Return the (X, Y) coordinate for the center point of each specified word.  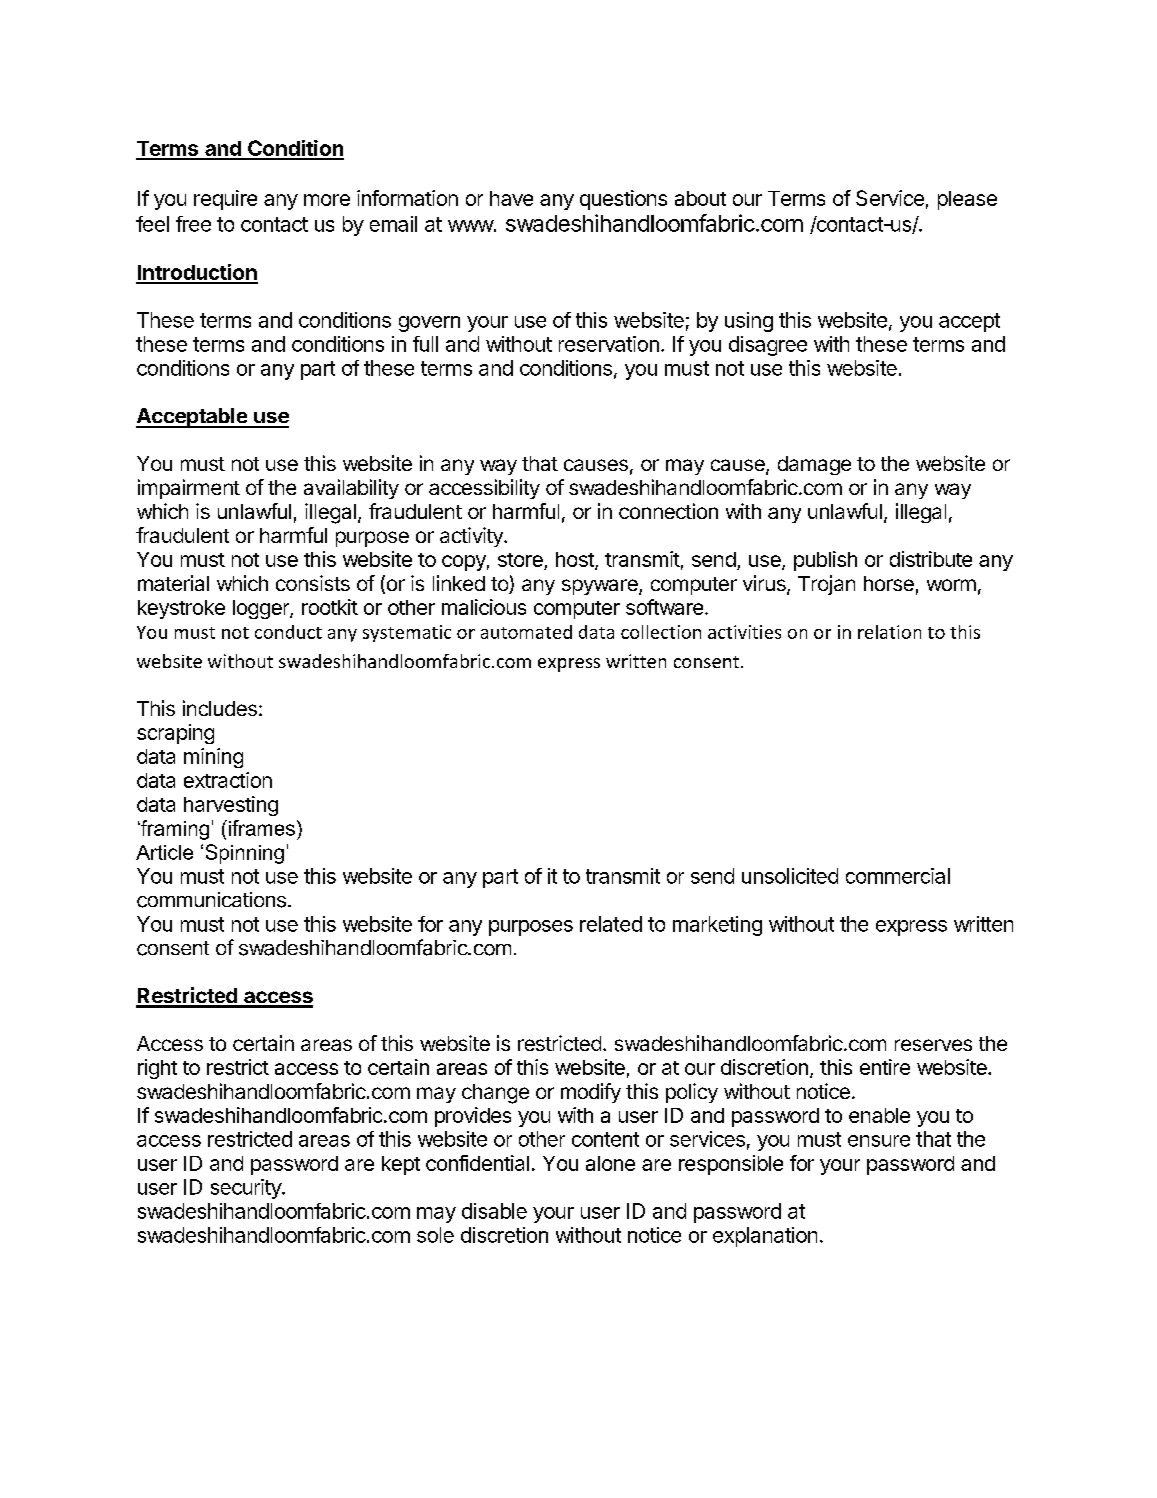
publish (825, 561)
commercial (898, 876)
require (225, 200)
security (247, 1189)
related (611, 924)
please (967, 200)
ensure (879, 1141)
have (511, 198)
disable (494, 1211)
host (576, 561)
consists (313, 583)
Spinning (245, 854)
